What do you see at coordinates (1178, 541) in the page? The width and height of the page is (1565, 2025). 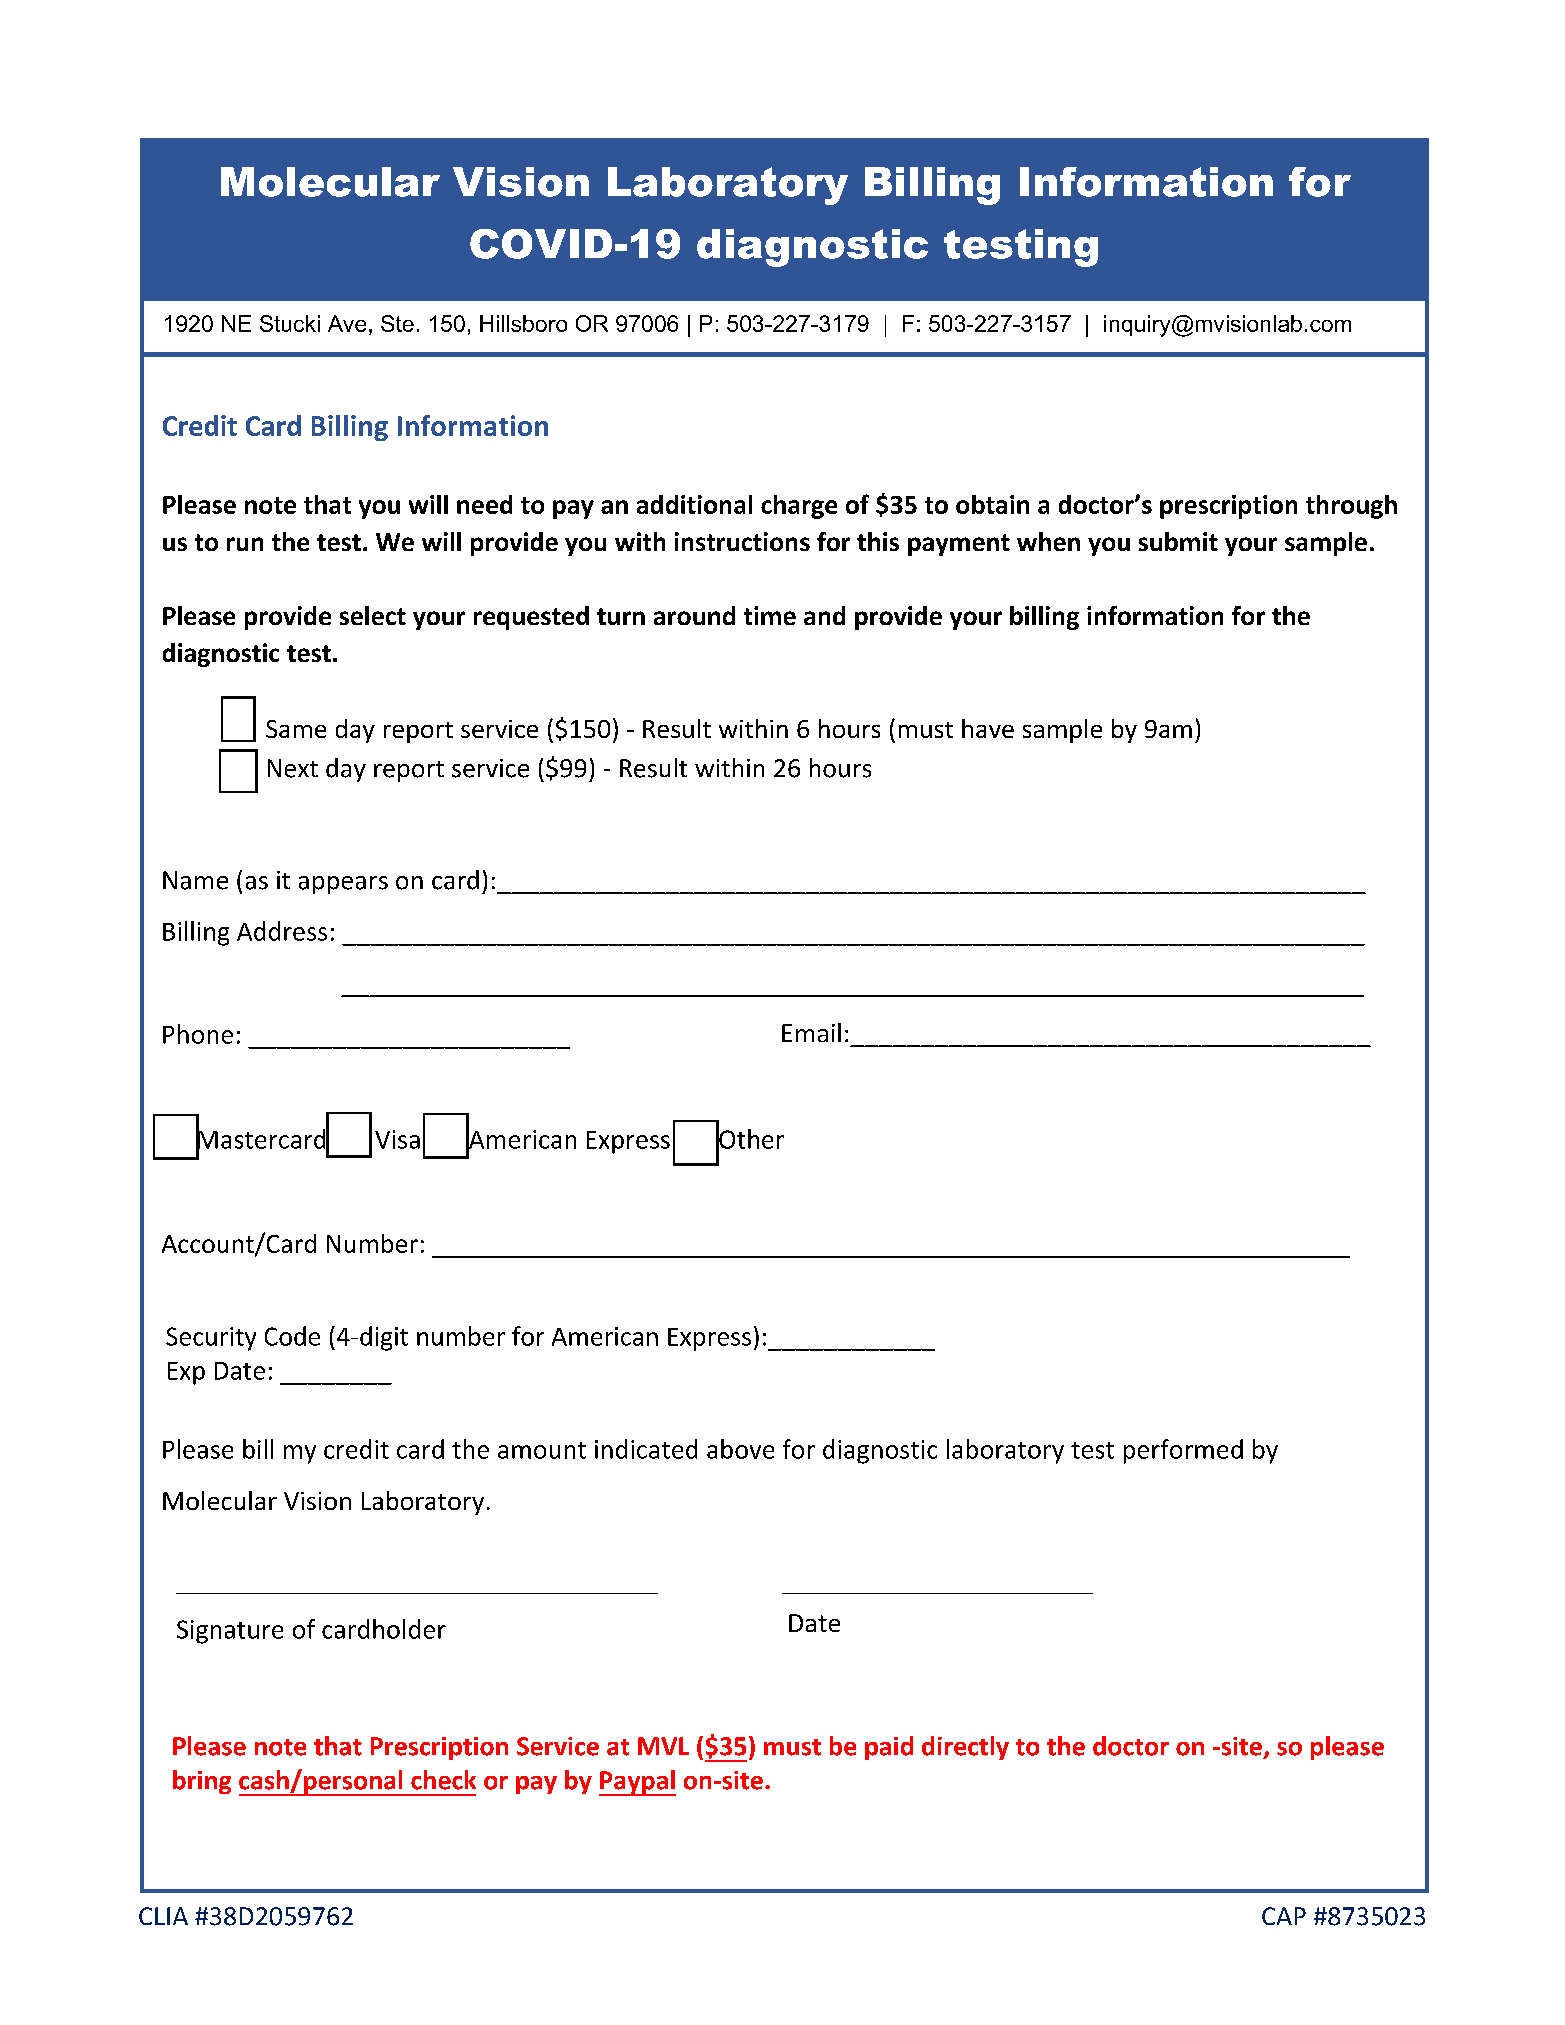 I see `submit` at bounding box center [1178, 541].
